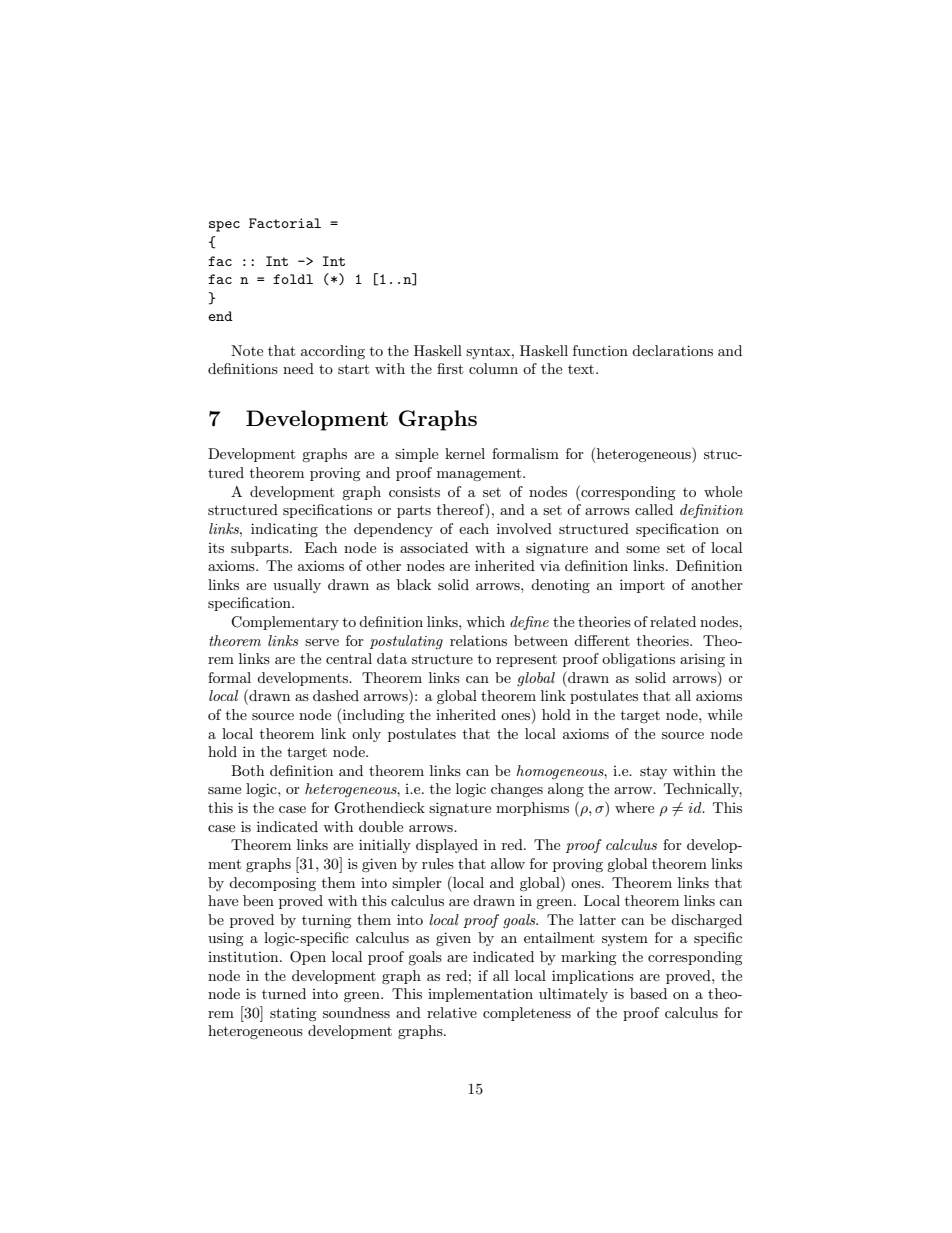 This screenshot has height=1233, width=952. I want to click on declarations, so click(672, 350).
